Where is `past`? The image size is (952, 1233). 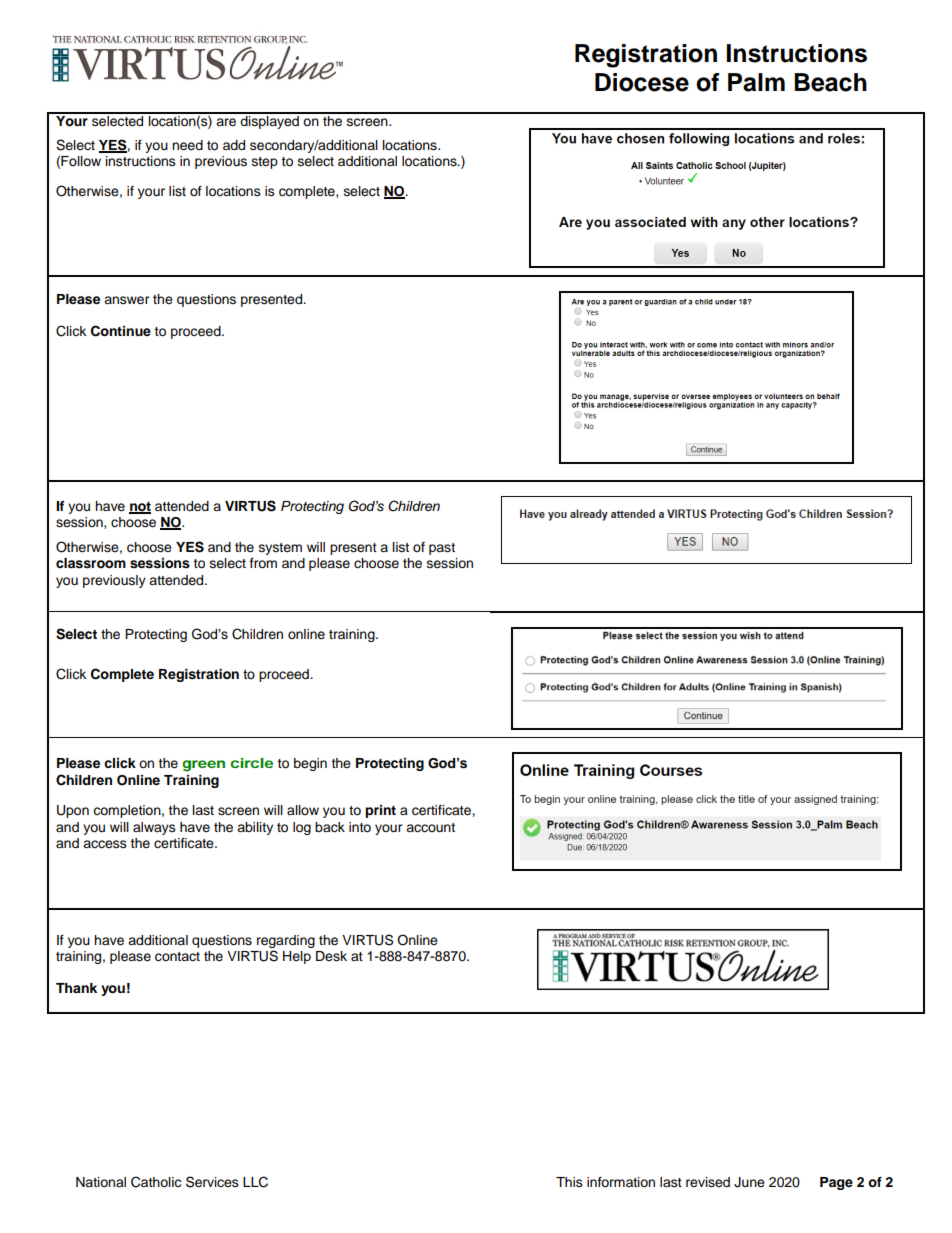
past is located at coordinates (442, 549).
